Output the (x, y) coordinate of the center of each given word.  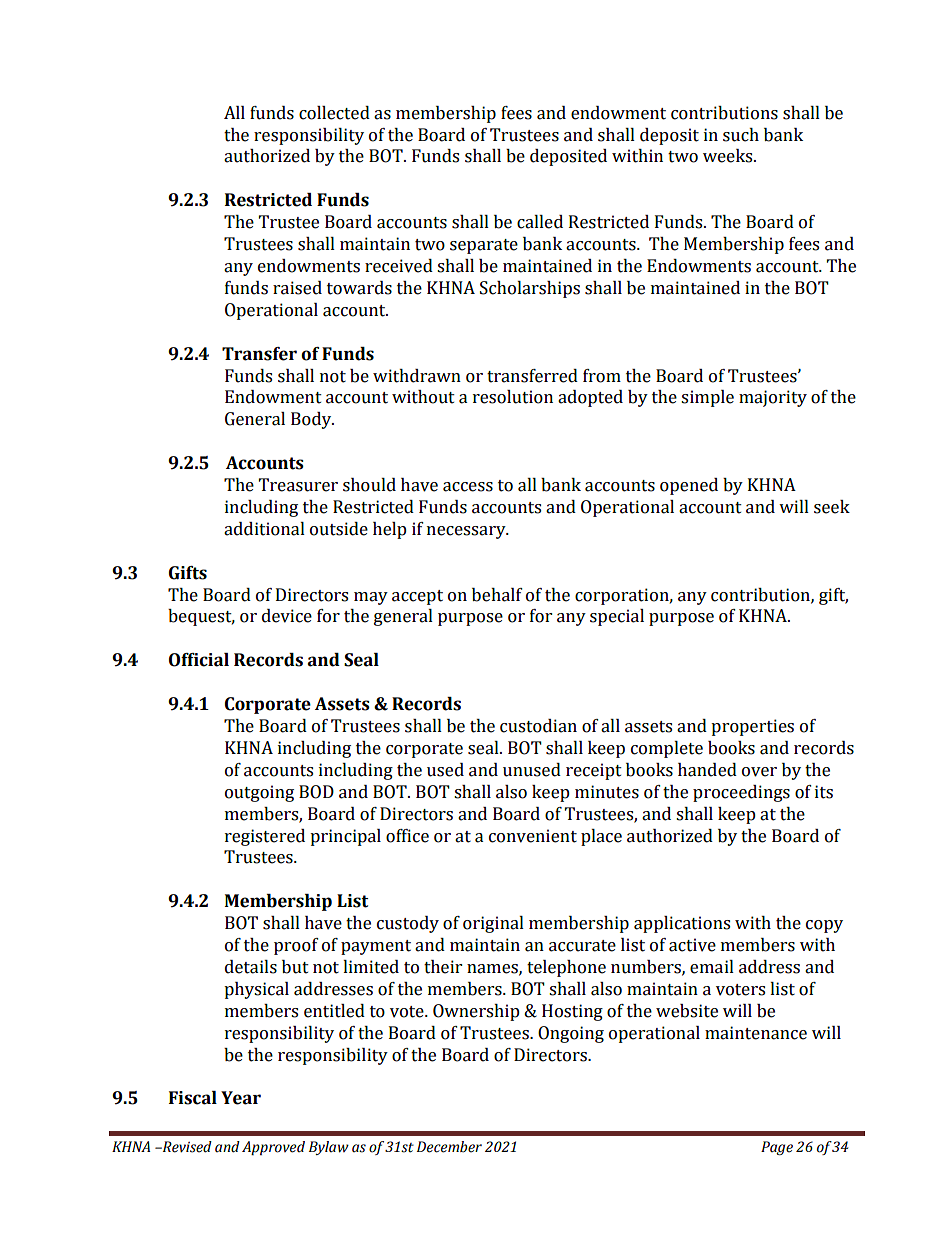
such (741, 135)
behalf (497, 595)
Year (241, 1098)
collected (334, 113)
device (287, 616)
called (540, 222)
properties (752, 727)
